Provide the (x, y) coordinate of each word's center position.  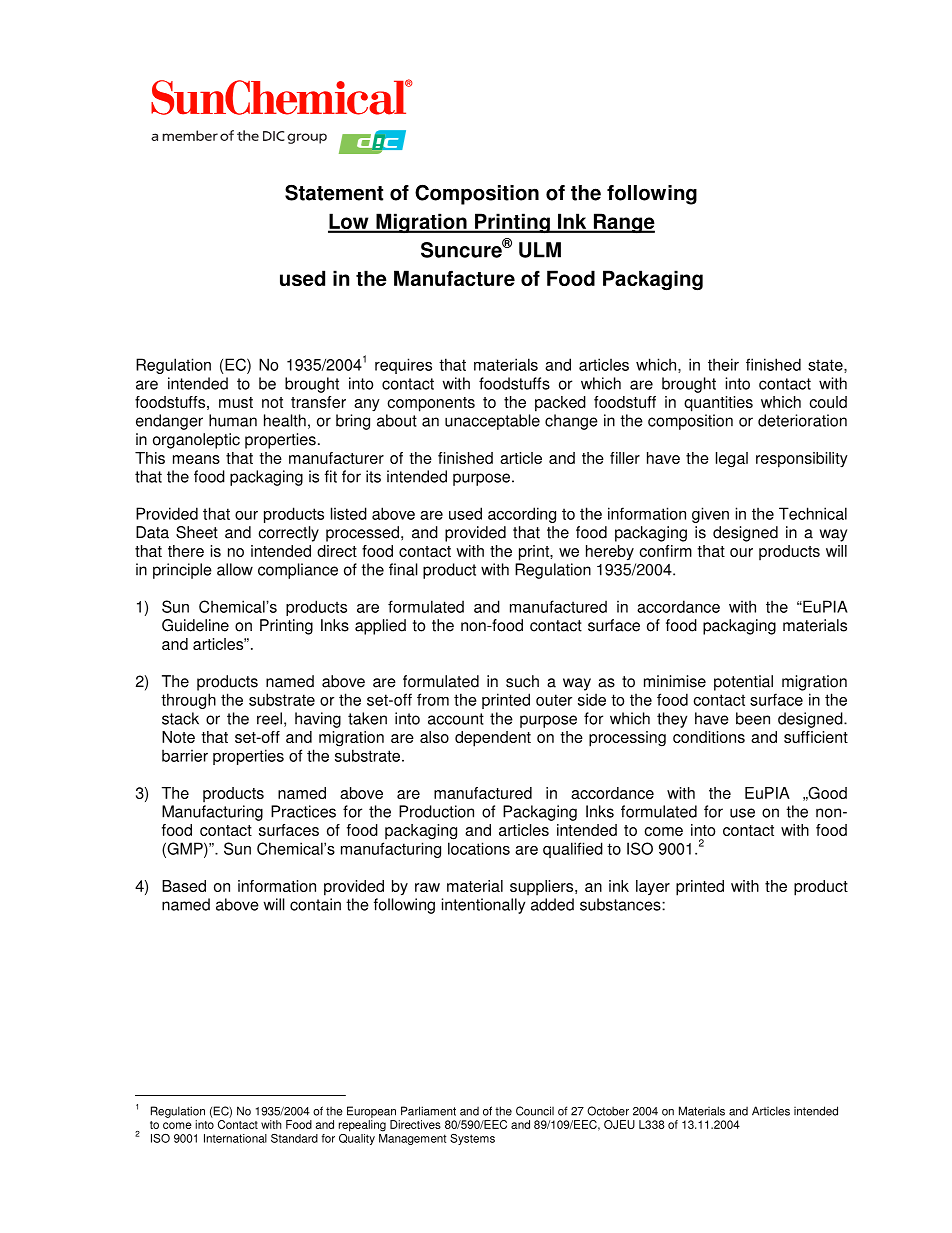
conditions (709, 737)
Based (184, 886)
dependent (493, 739)
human (233, 420)
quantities (718, 404)
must (236, 402)
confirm (665, 551)
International (235, 1138)
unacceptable (492, 422)
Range (623, 223)
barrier (185, 755)
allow (235, 569)
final (403, 569)
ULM (540, 250)
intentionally (483, 906)
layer (653, 887)
